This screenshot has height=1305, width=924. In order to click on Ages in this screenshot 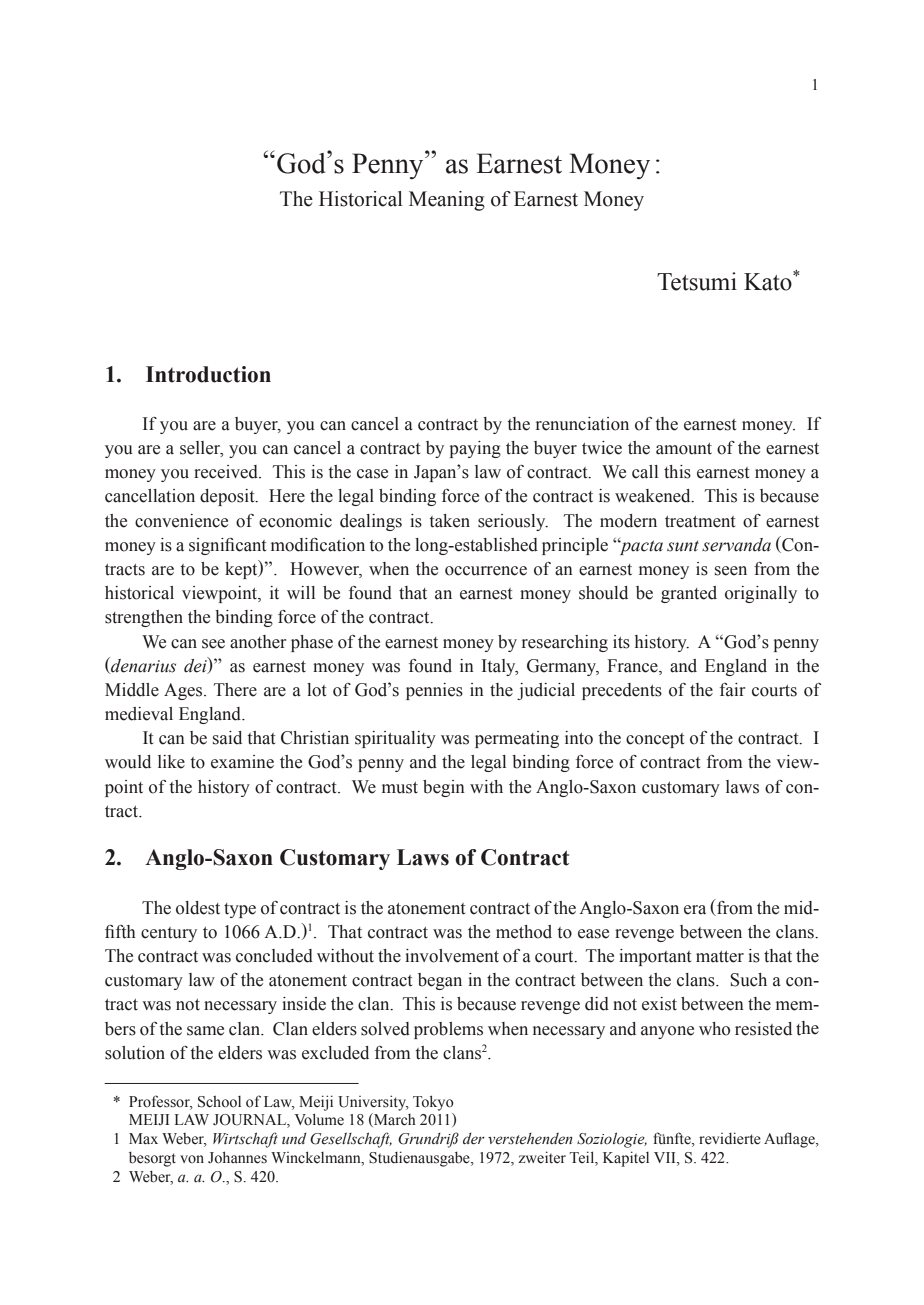, I will do `click(184, 691)`.
